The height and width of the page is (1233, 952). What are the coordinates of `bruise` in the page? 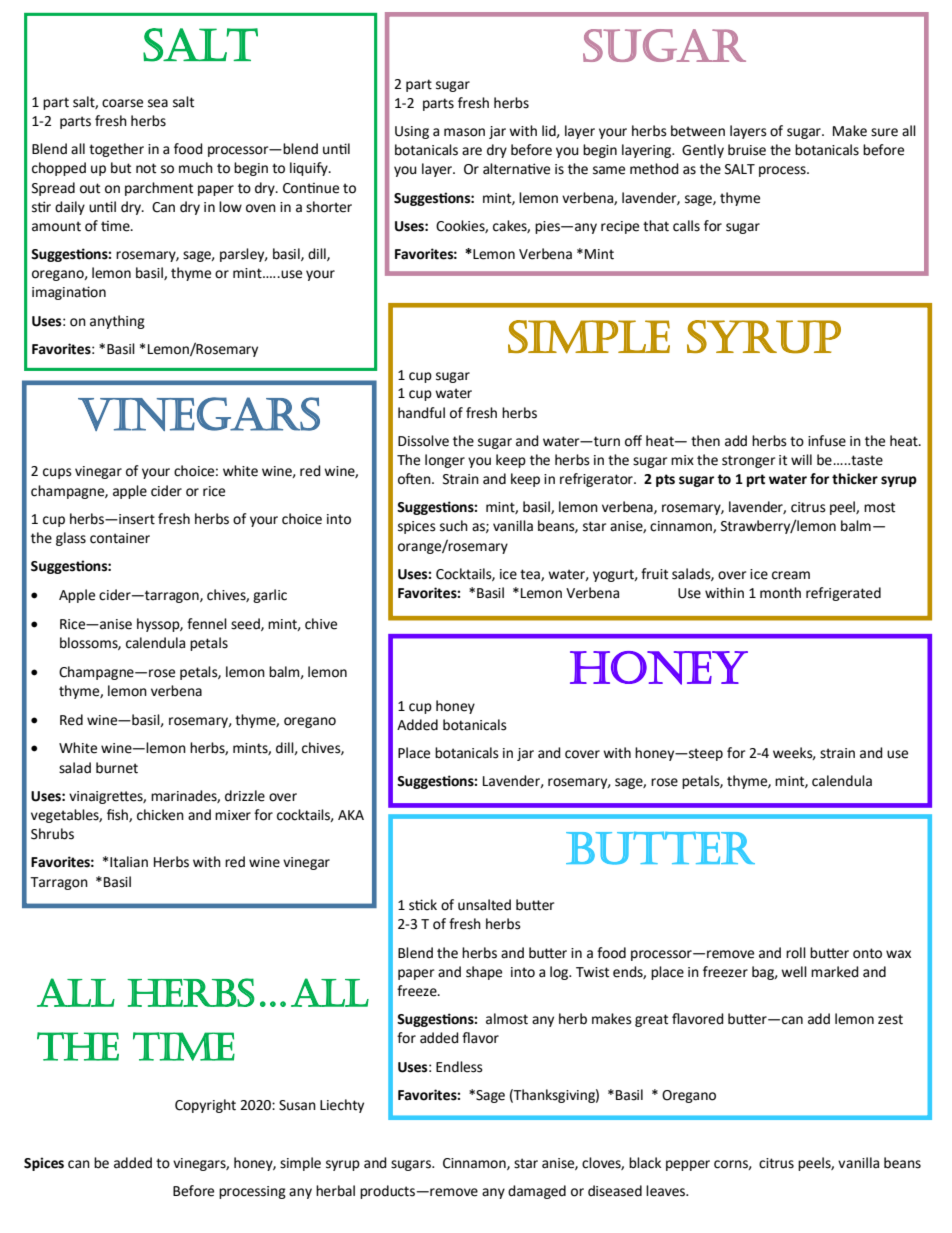 It's located at (747, 150).
